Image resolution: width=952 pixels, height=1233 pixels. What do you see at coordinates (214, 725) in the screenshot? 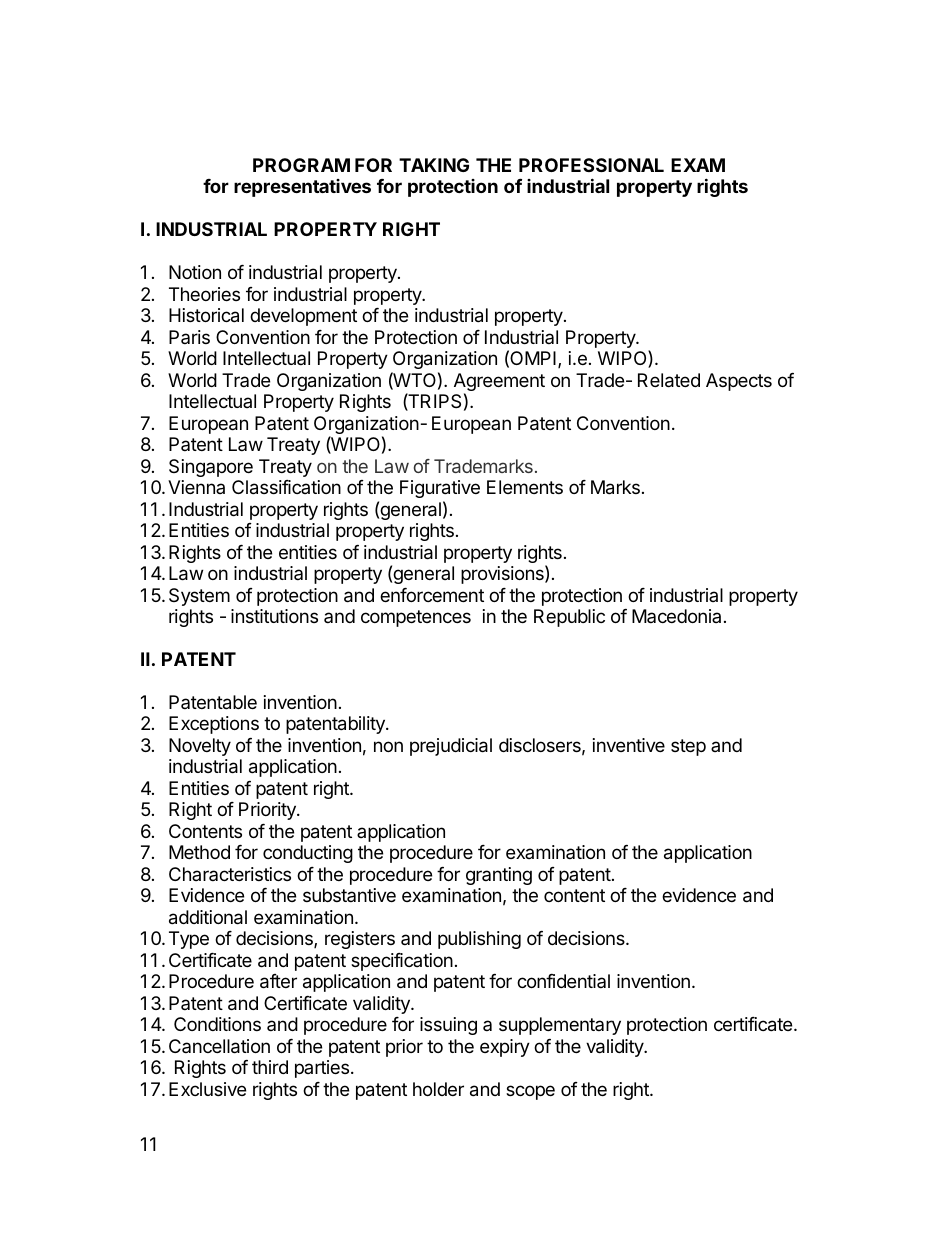
I see `Exceptions` at bounding box center [214, 725].
